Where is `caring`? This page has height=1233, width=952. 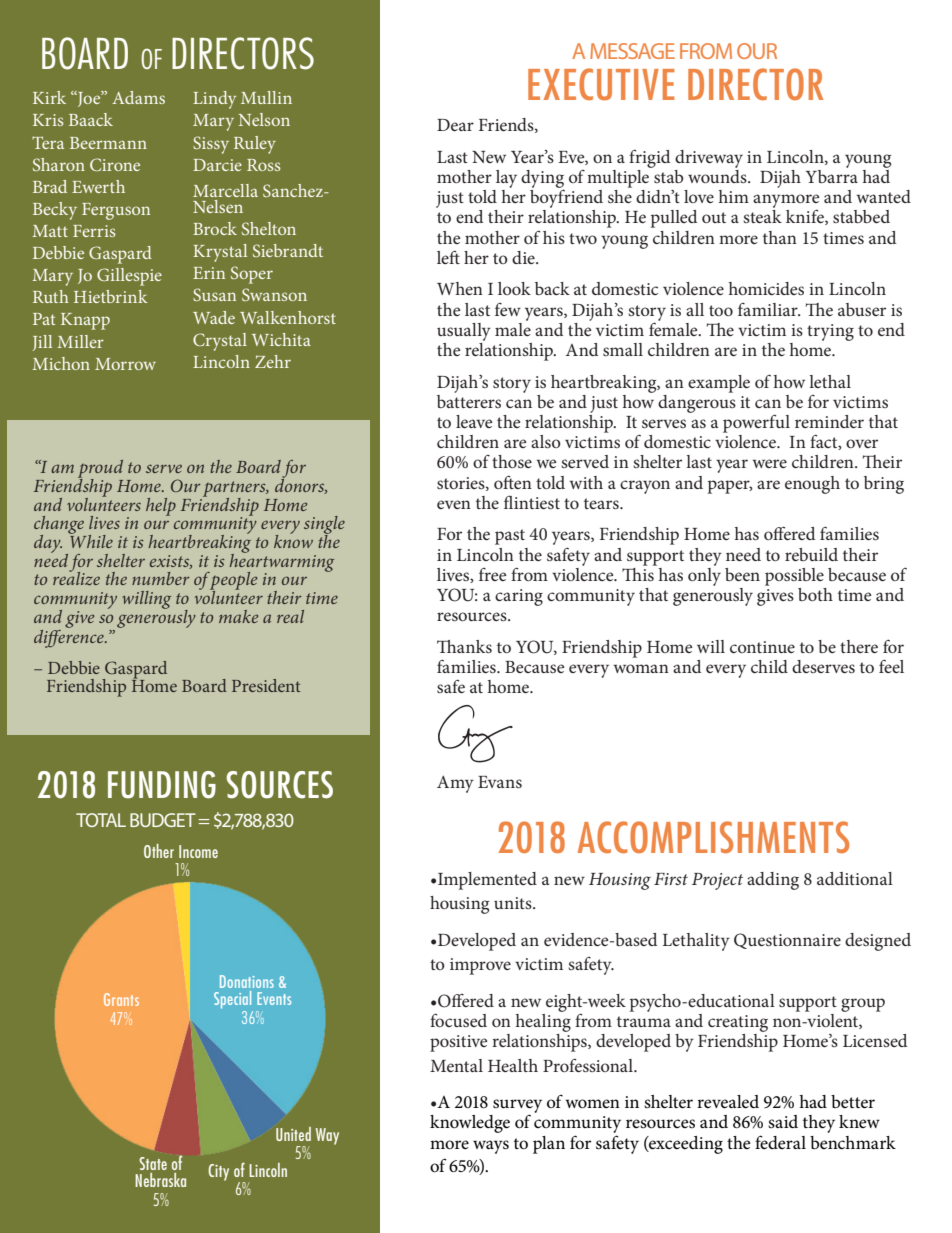 caring is located at coordinates (519, 597).
